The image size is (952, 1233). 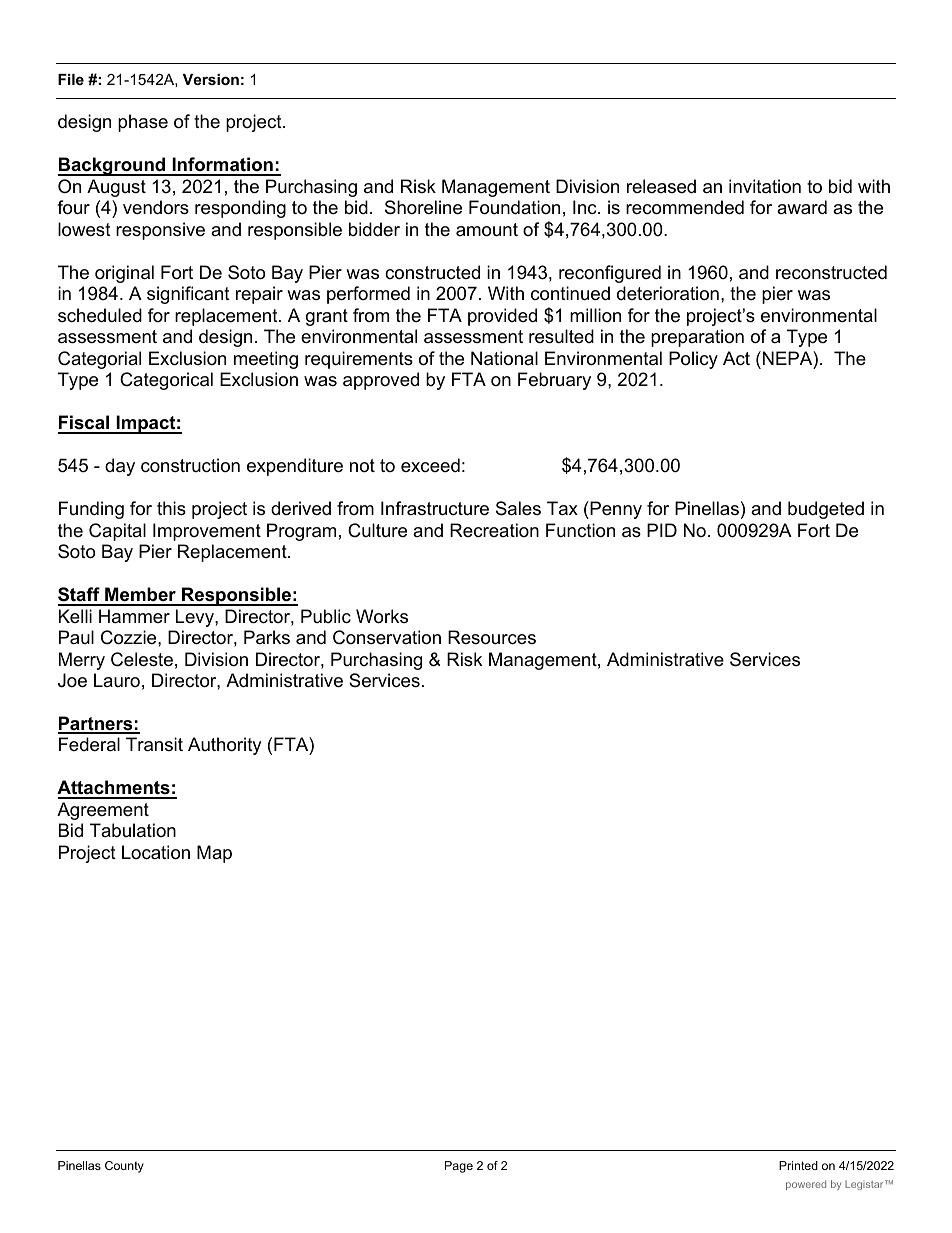 What do you see at coordinates (459, 1167) in the screenshot?
I see `Page` at bounding box center [459, 1167].
